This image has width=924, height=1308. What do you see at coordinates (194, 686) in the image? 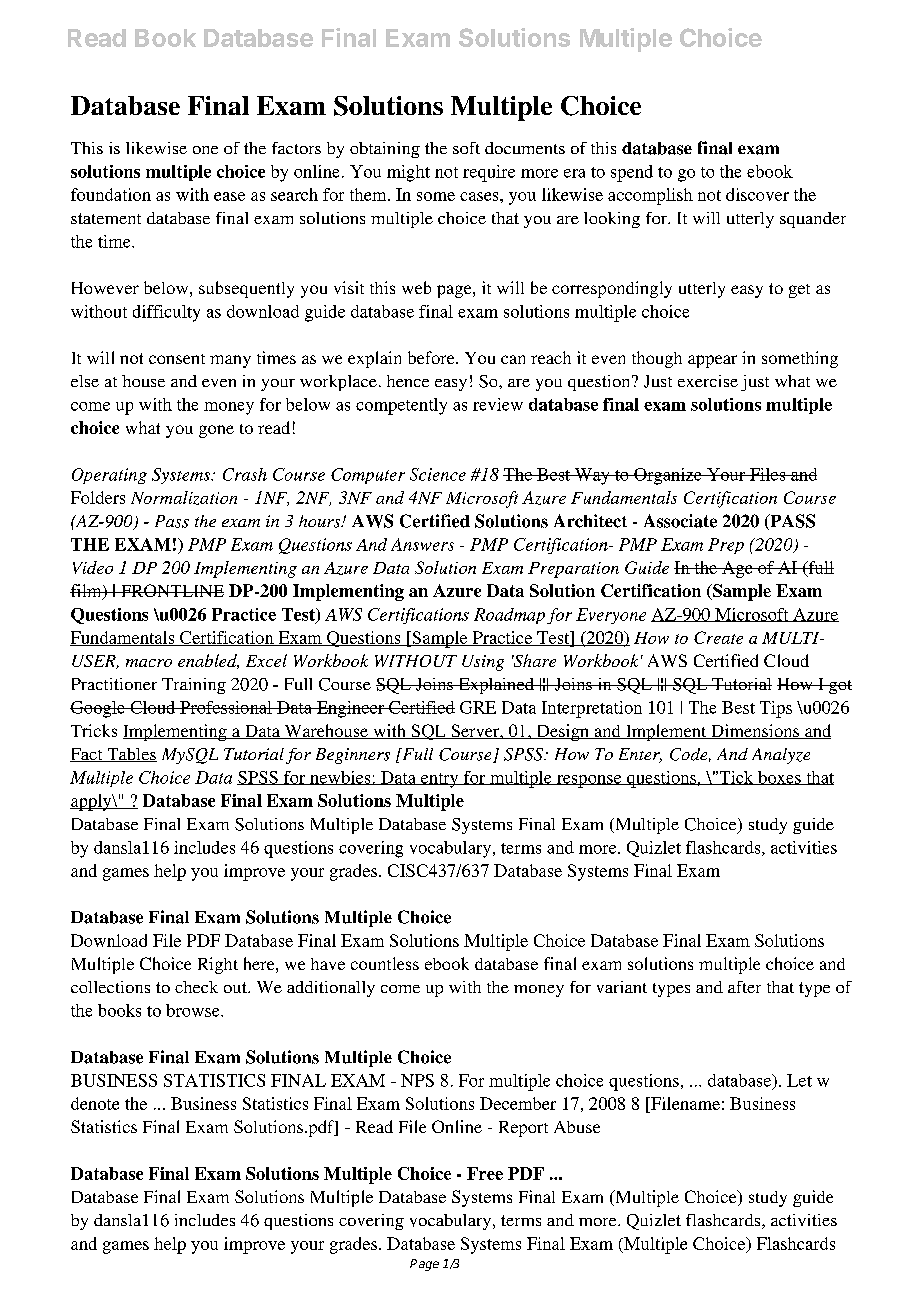
I see `Training` at bounding box center [194, 686].
